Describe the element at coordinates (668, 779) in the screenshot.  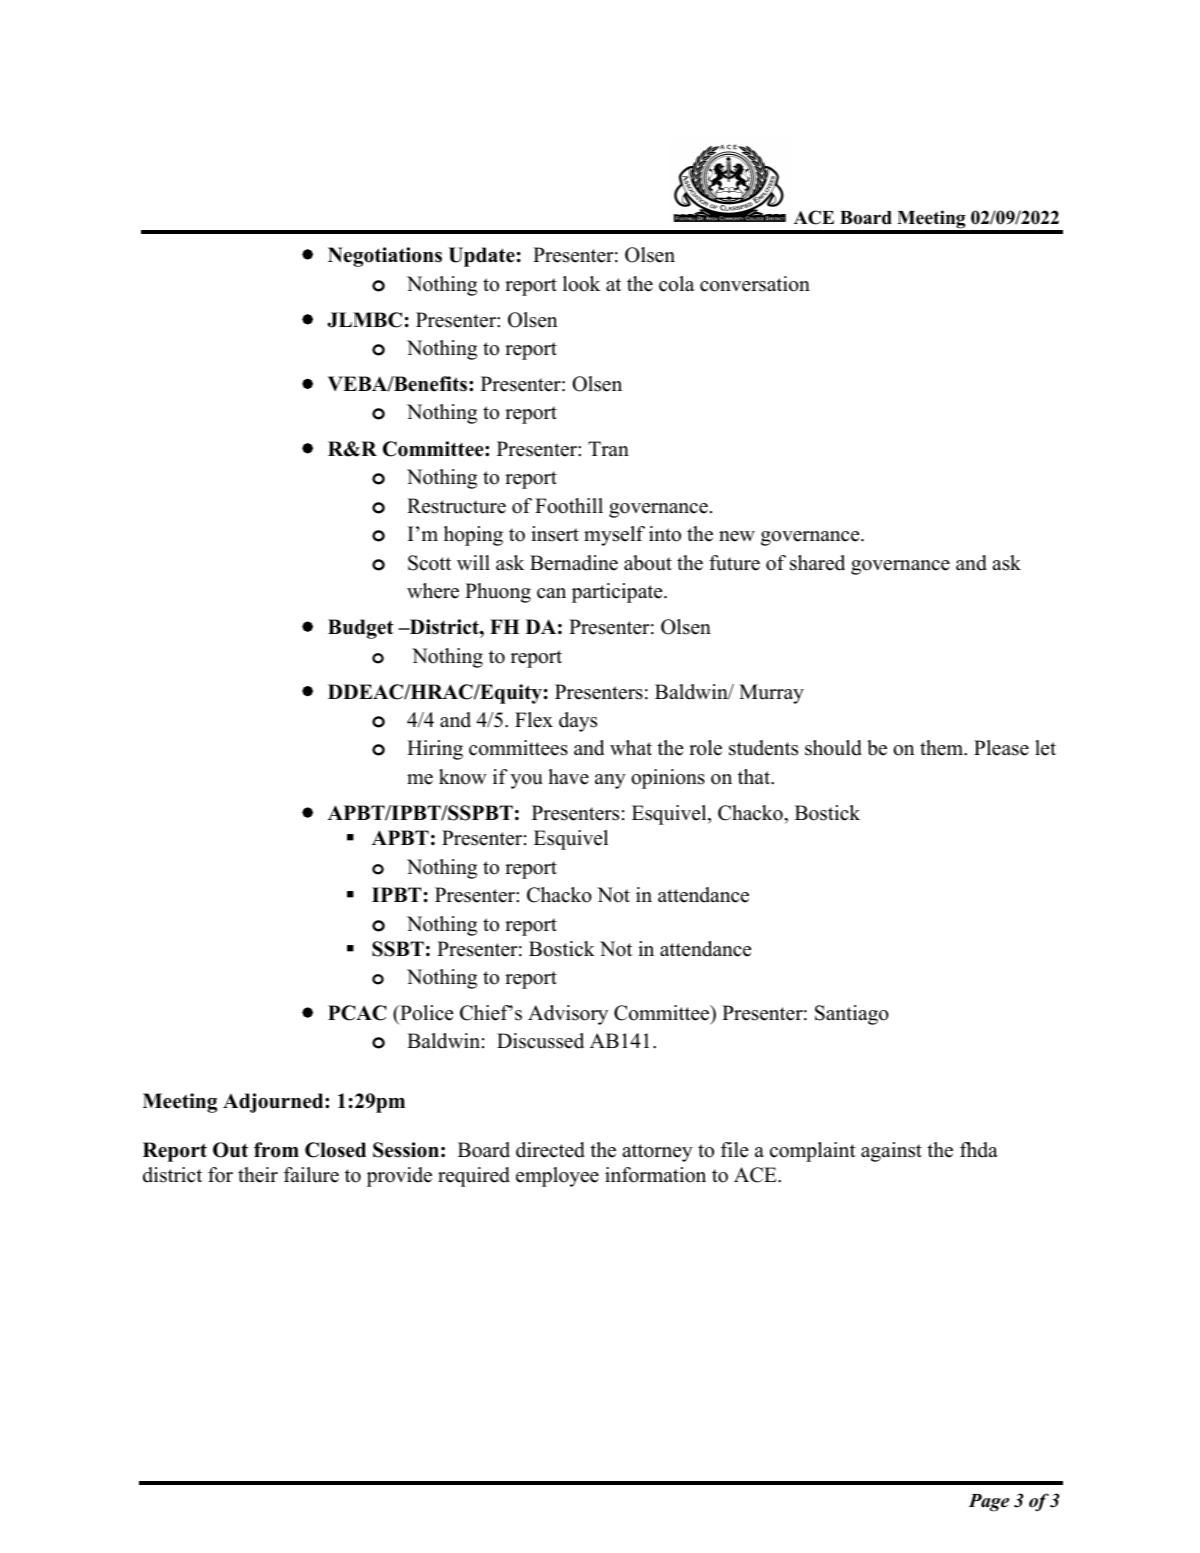
I see `opinions` at that location.
